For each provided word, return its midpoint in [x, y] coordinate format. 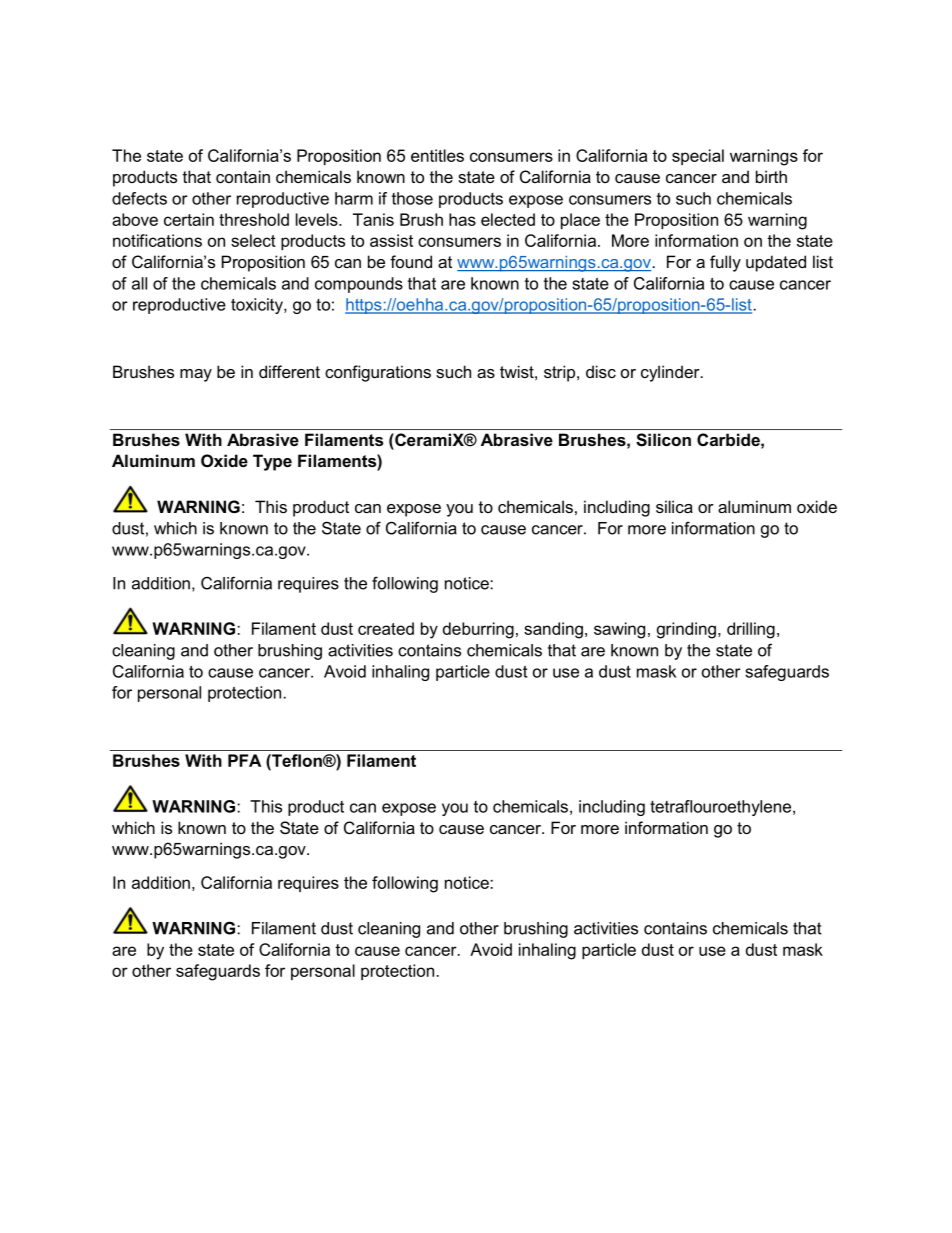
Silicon [663, 439]
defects [139, 198]
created [386, 628]
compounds [359, 285]
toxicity [258, 306]
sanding [553, 630]
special [698, 157]
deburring [478, 630]
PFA [244, 760]
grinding [686, 630]
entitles [437, 155]
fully [725, 263]
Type [272, 462]
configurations [378, 373]
